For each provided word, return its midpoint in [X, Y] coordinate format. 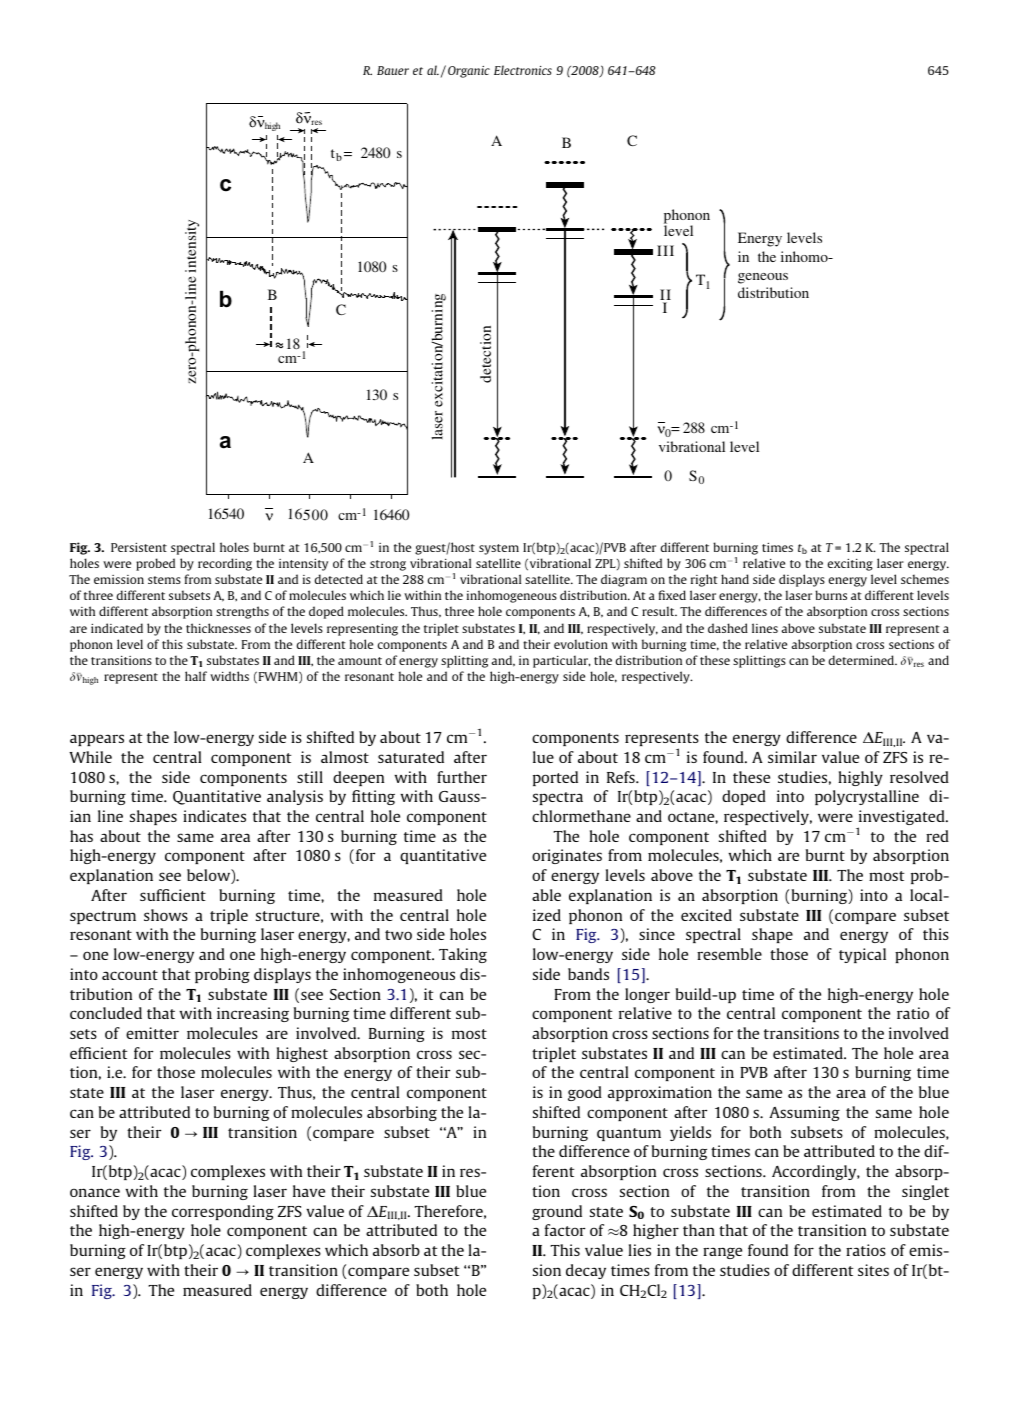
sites [873, 1270]
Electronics [523, 70]
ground [557, 1212]
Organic [469, 72]
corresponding [223, 1212]
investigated [902, 819]
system [499, 549]
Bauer [393, 70]
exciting [850, 564]
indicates [214, 816]
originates [567, 856]
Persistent [139, 547]
